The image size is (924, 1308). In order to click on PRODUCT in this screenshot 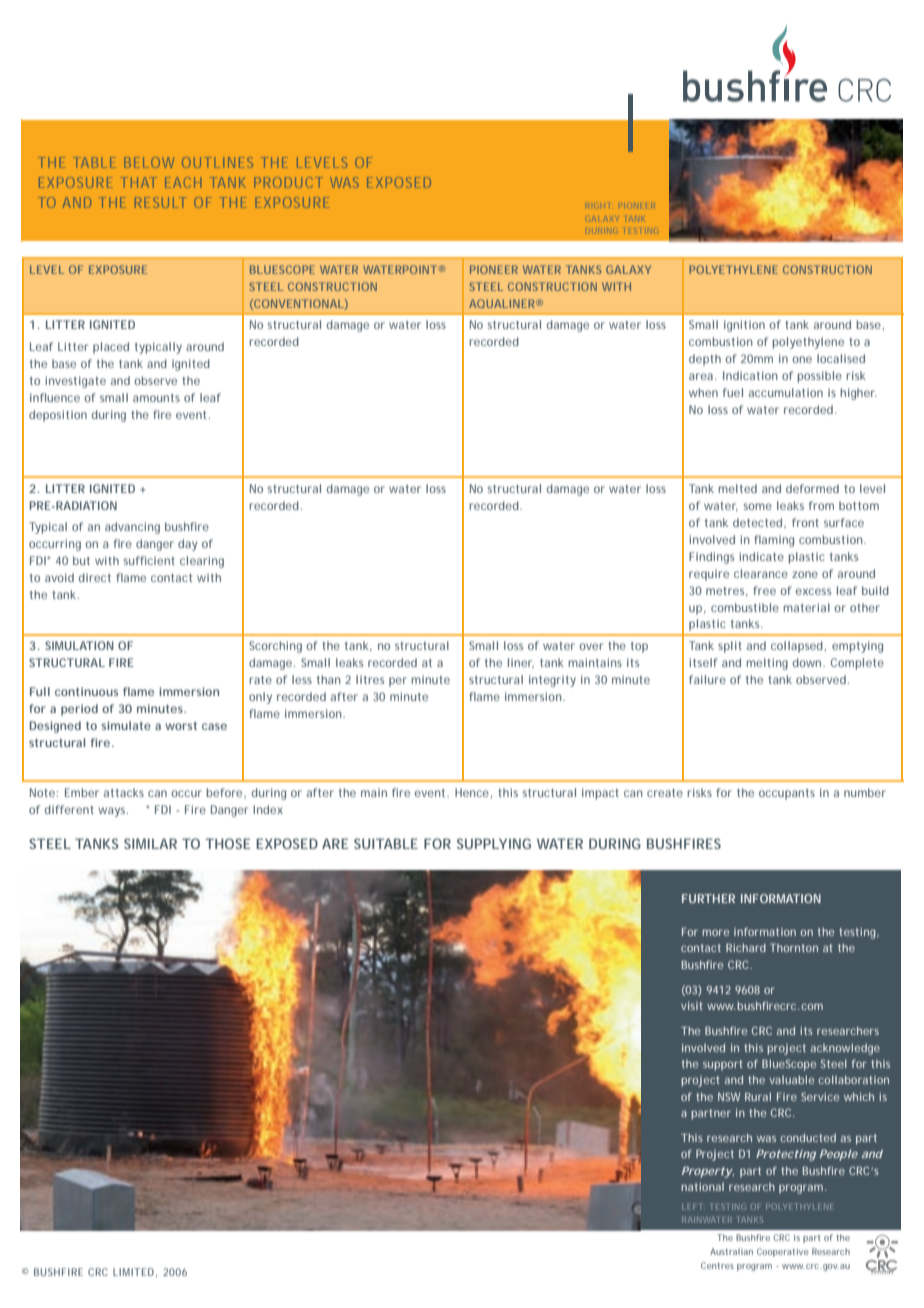, I will do `click(288, 182)`.
